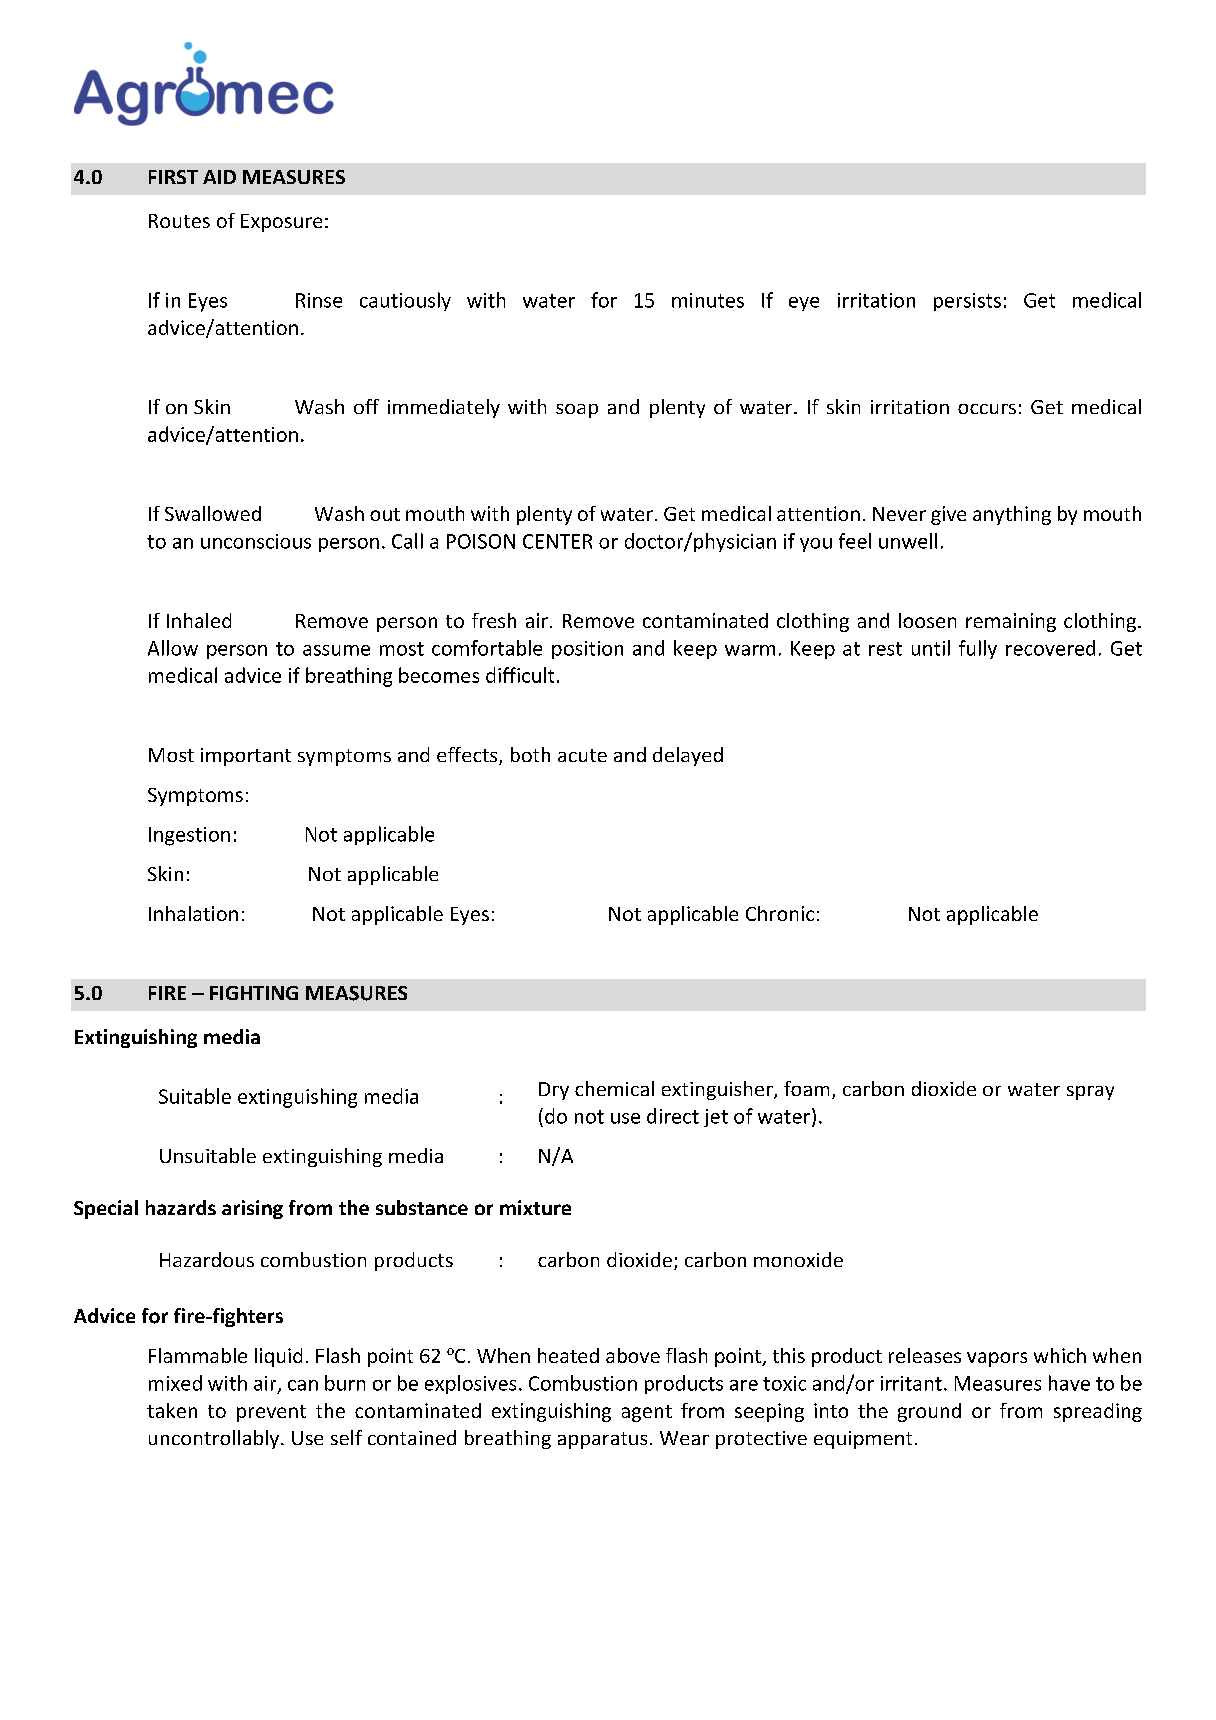 This screenshot has height=1720, width=1216. I want to click on minutes, so click(708, 300).
